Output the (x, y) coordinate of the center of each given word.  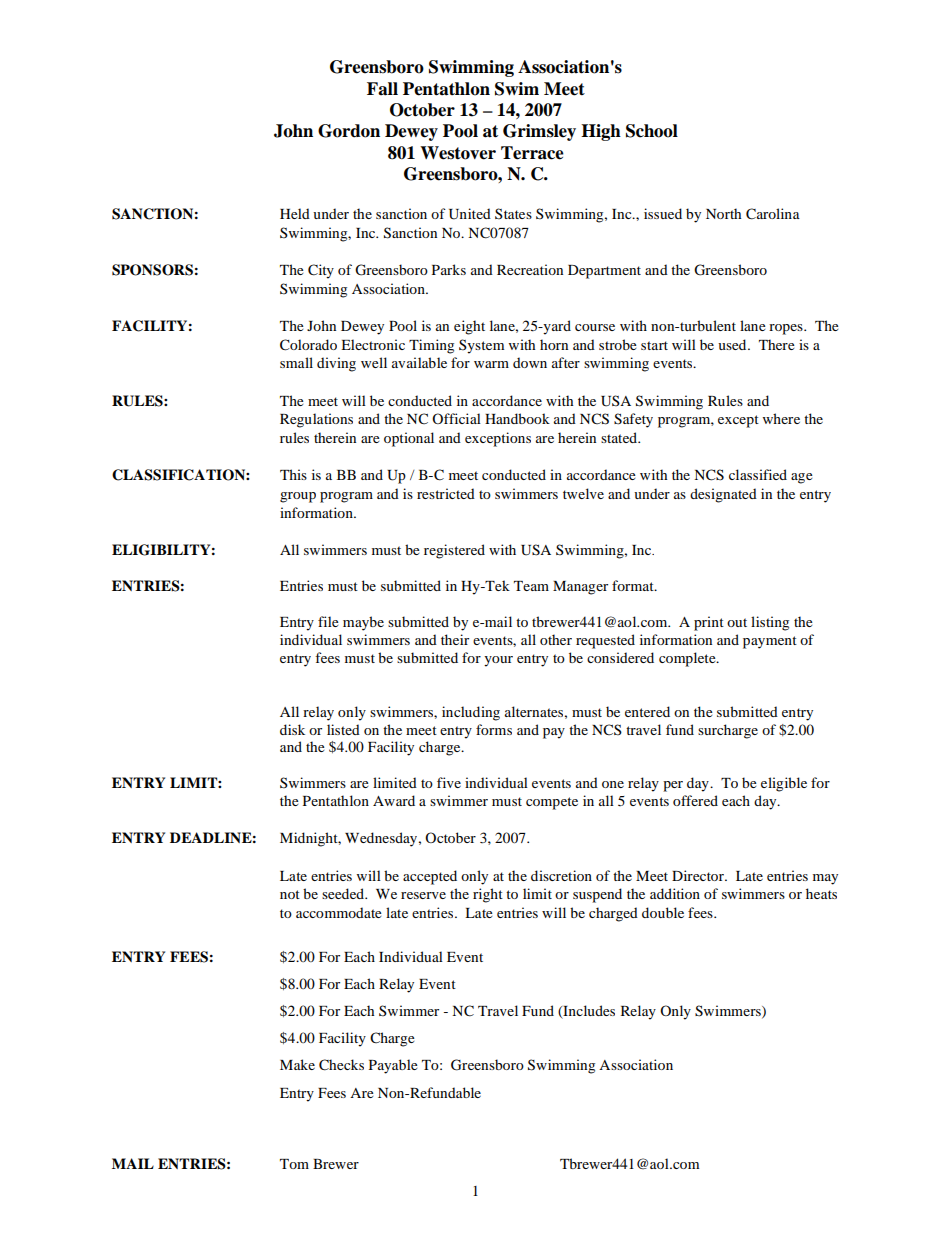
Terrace (532, 153)
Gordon (349, 131)
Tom (294, 1164)
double (663, 912)
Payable (393, 1066)
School (652, 131)
